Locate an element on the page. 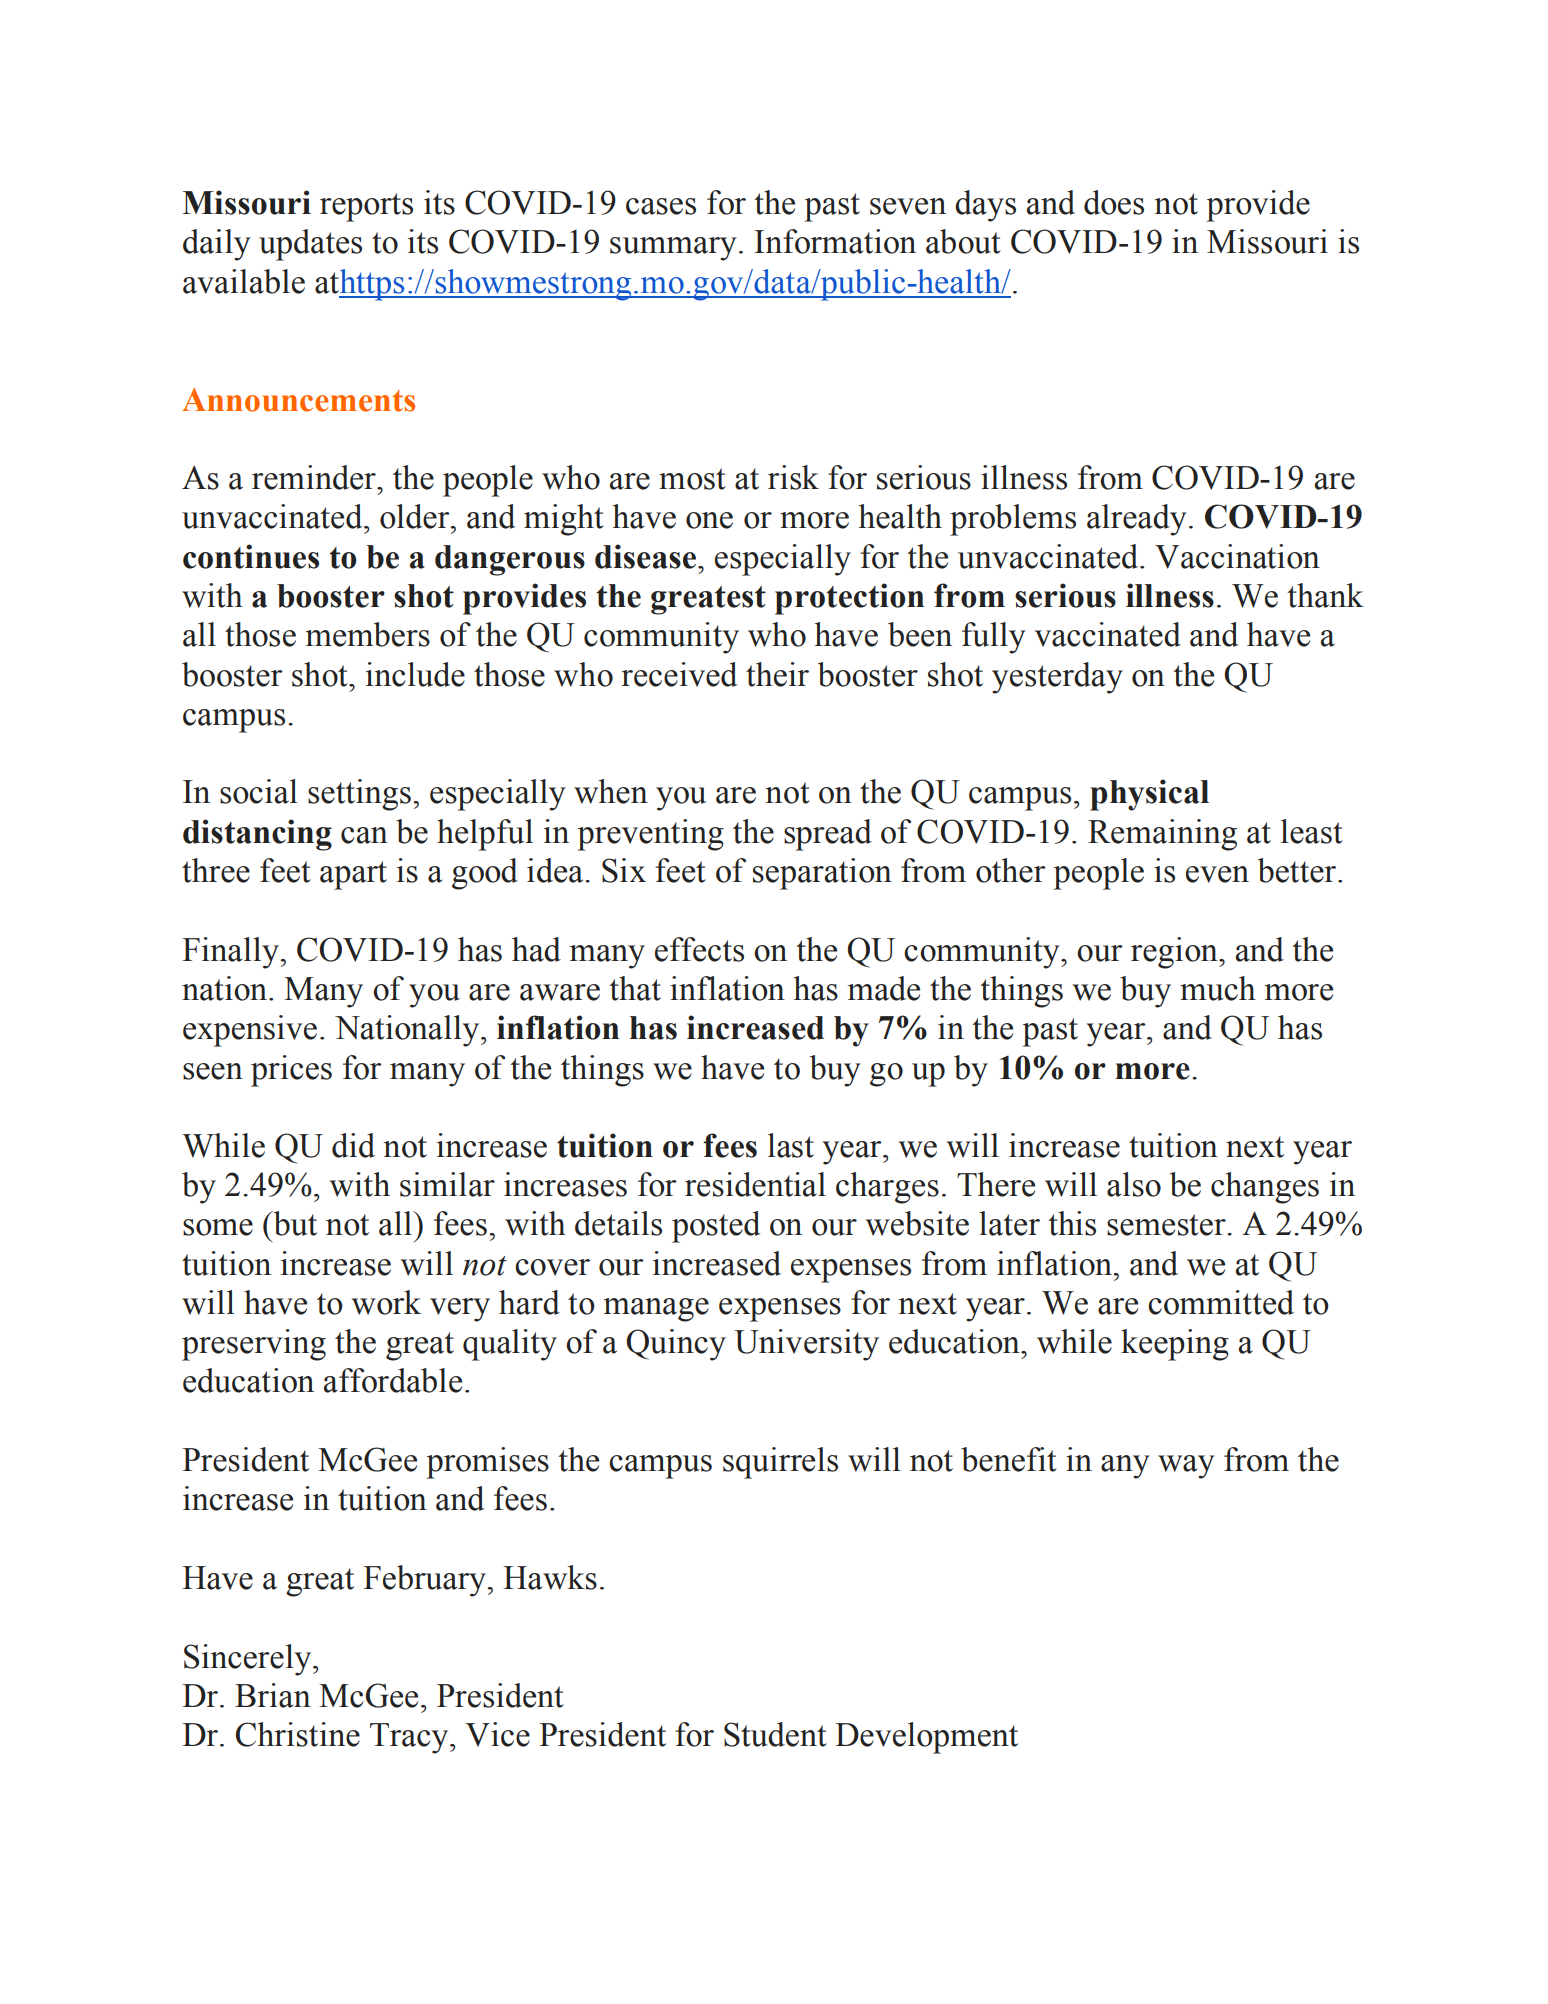 This document has height=2004, width=1548. region is located at coordinates (1175, 953).
